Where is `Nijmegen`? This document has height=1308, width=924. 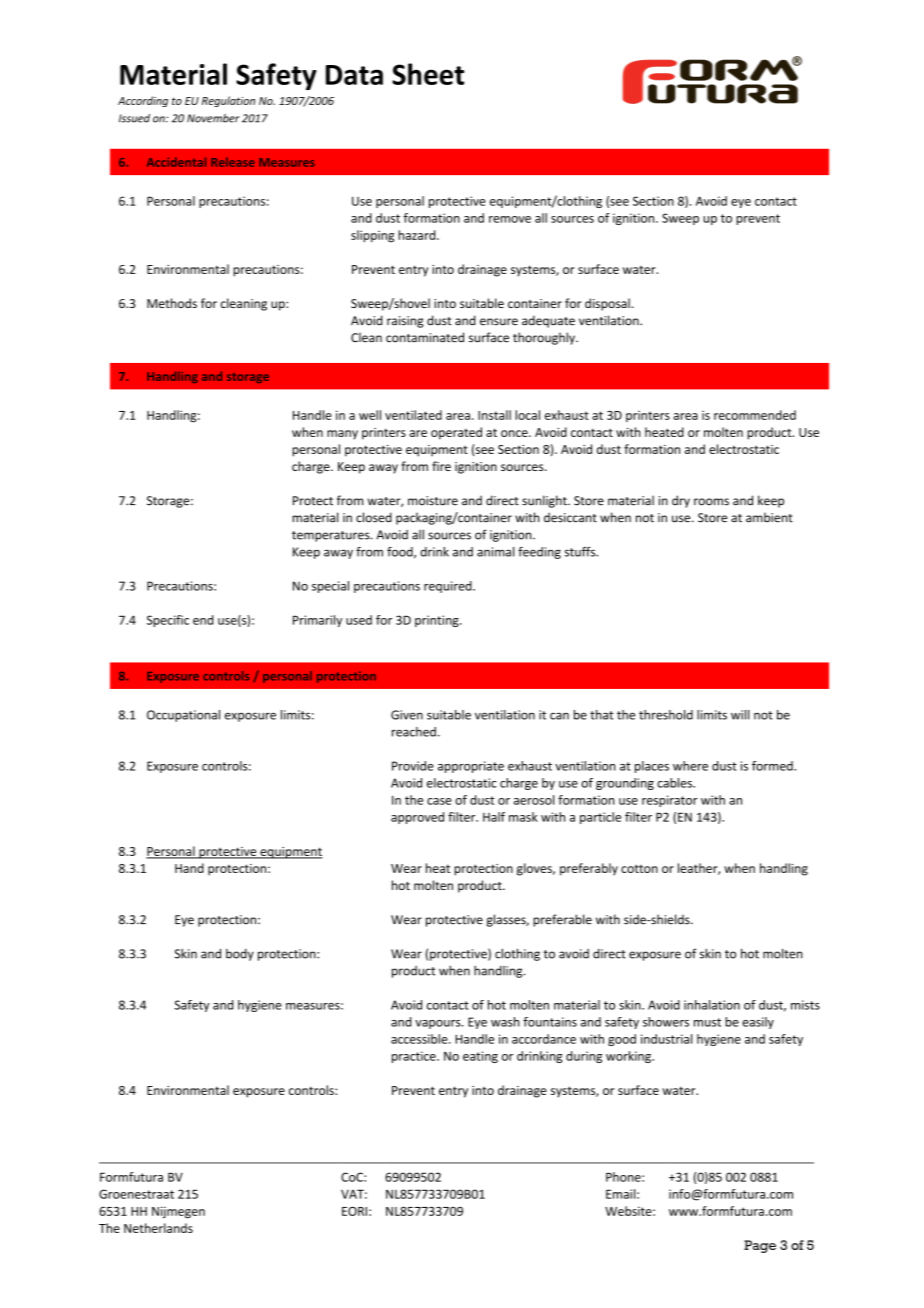 Nijmegen is located at coordinates (178, 1212).
